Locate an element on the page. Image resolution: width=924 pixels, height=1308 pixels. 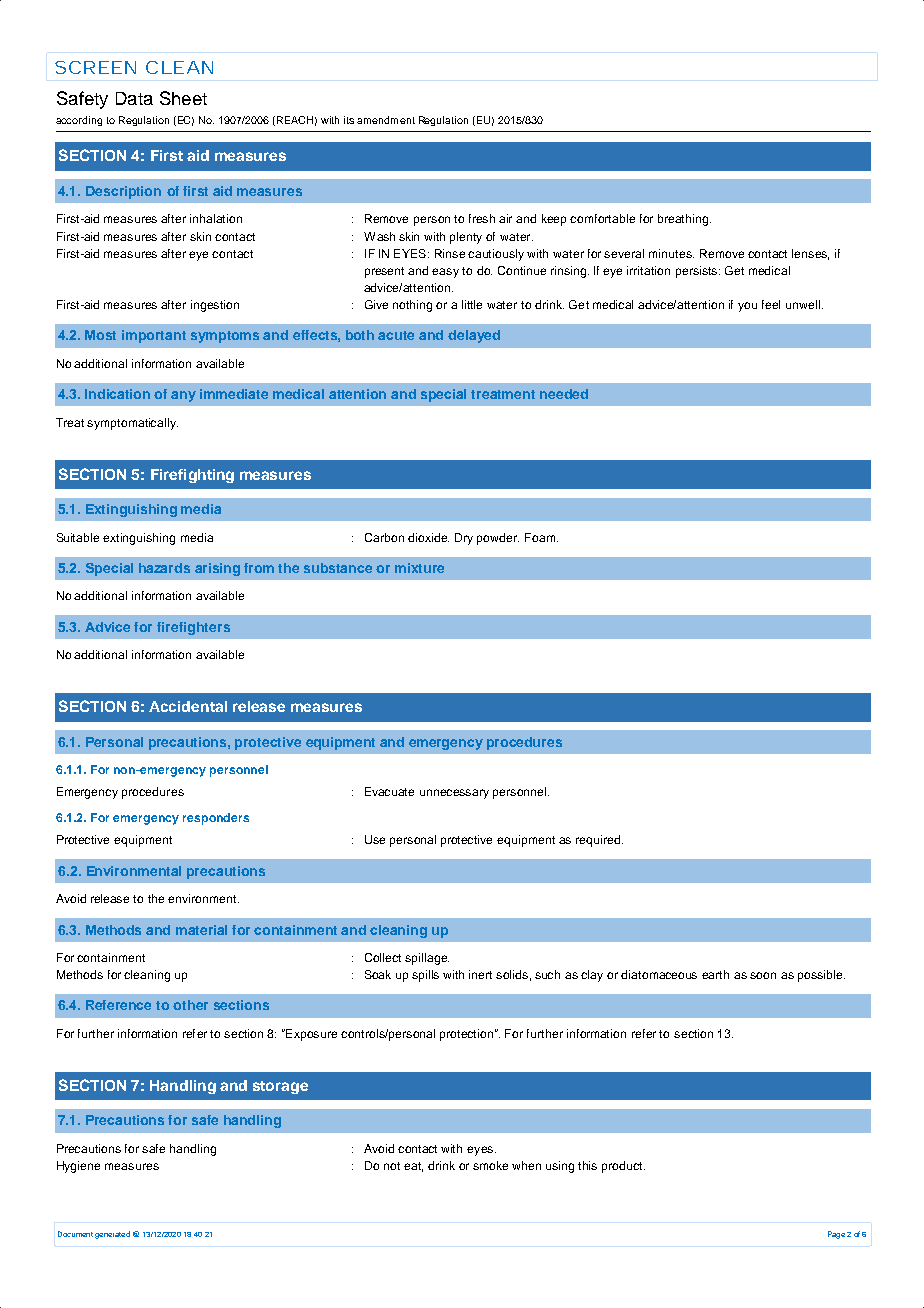
hazards is located at coordinates (164, 568).
